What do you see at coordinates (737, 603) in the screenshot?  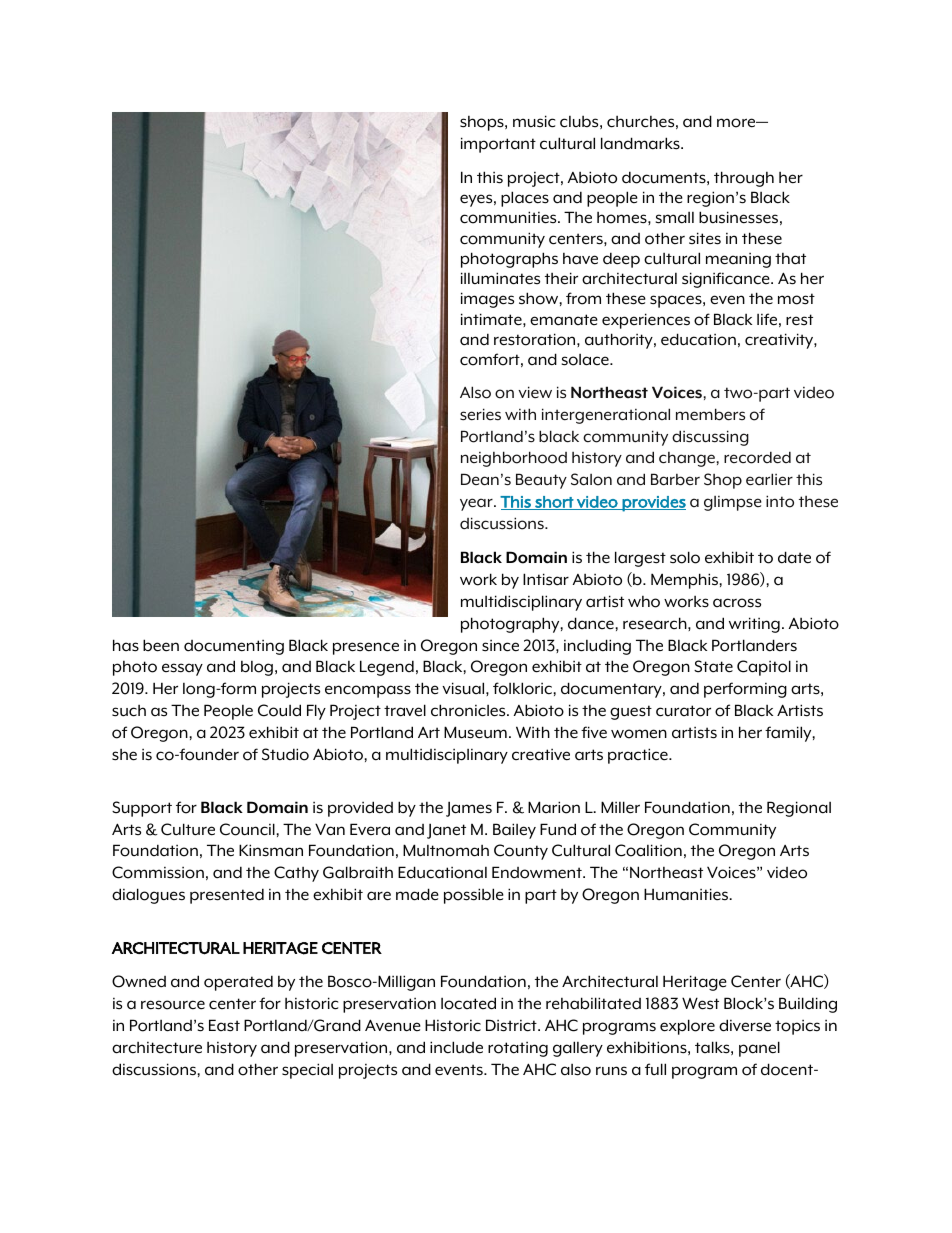 I see `across` at bounding box center [737, 603].
